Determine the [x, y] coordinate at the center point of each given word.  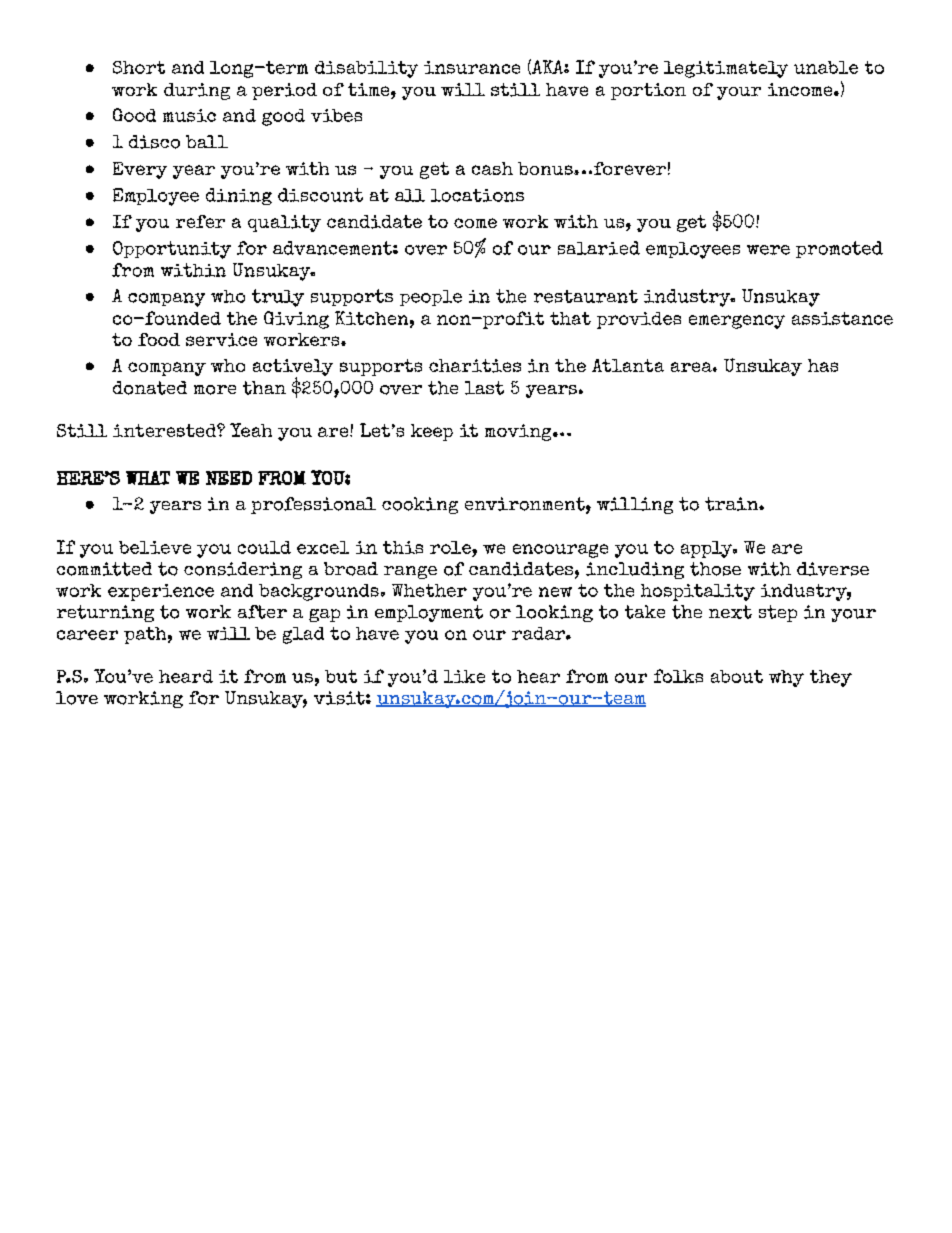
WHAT [148, 478]
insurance [472, 67]
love [77, 698]
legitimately [726, 69]
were [768, 250]
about [737, 676]
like [464, 676]
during [197, 91]
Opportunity [172, 250]
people [431, 298]
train [732, 504]
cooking [420, 505]
